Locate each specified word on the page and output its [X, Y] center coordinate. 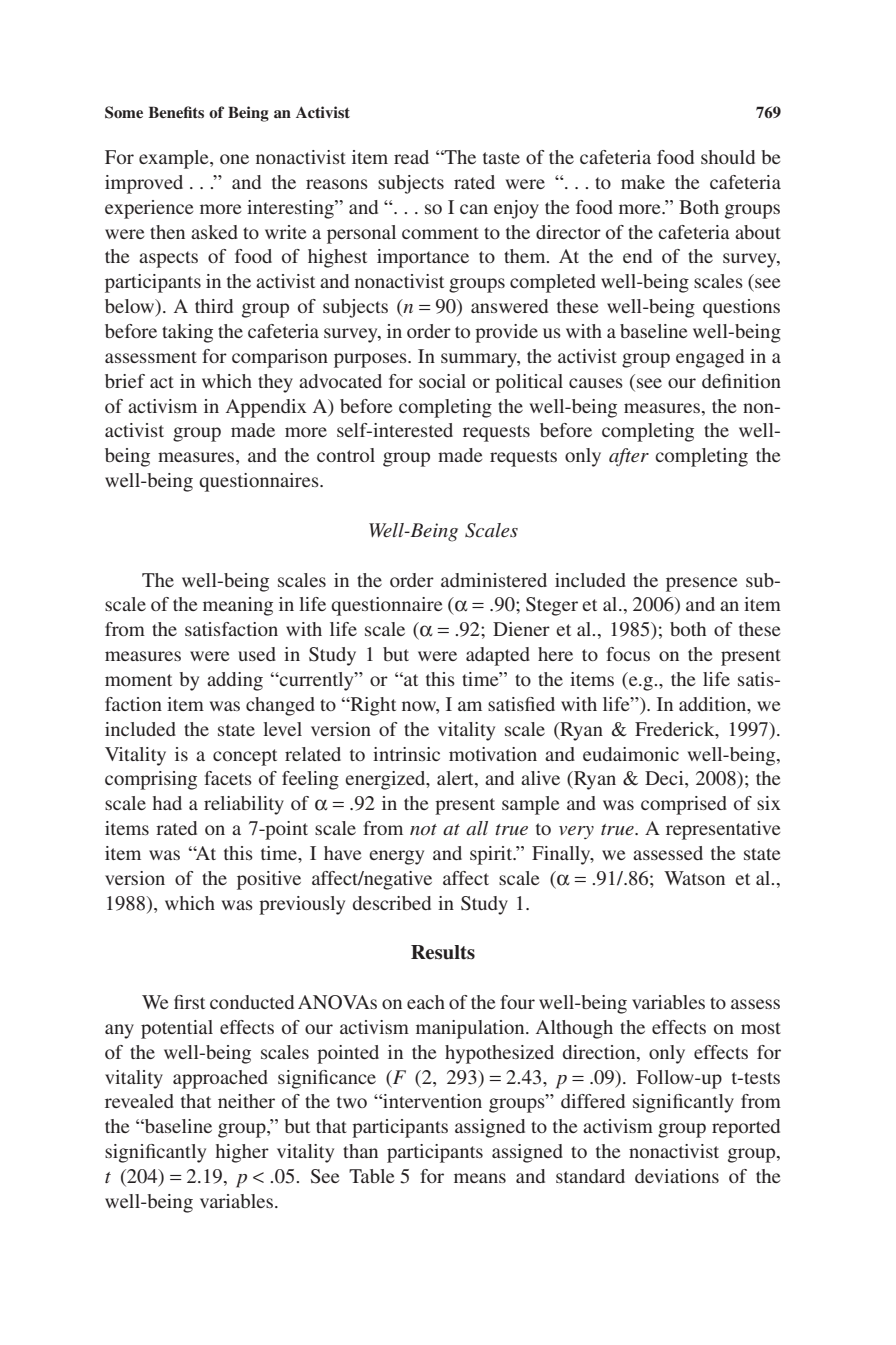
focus [628, 654]
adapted [498, 656]
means [480, 1178]
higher [242, 1153]
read [411, 157]
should [728, 157]
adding [235, 681]
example [175, 159]
